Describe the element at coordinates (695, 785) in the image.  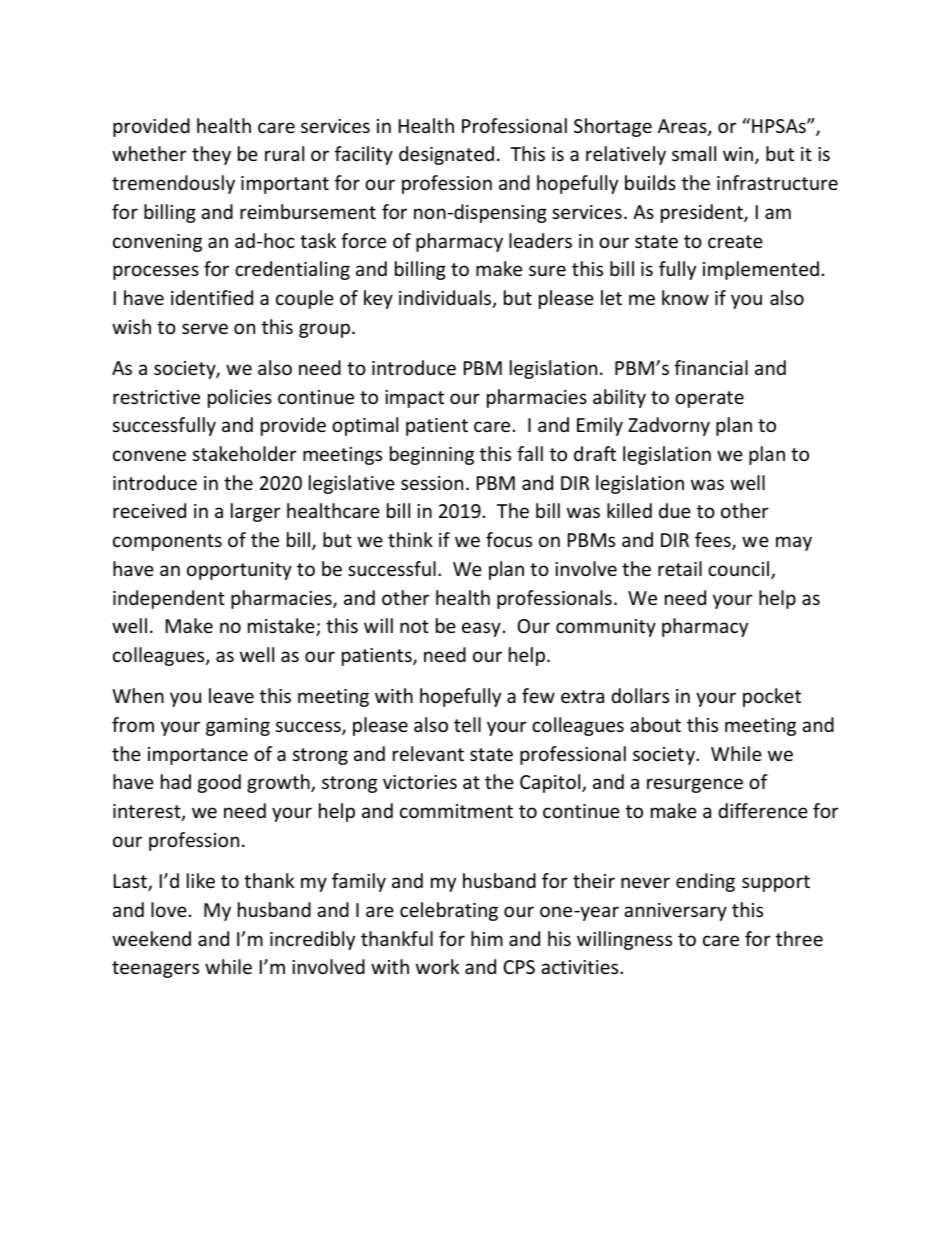
I see `resurgence` at that location.
